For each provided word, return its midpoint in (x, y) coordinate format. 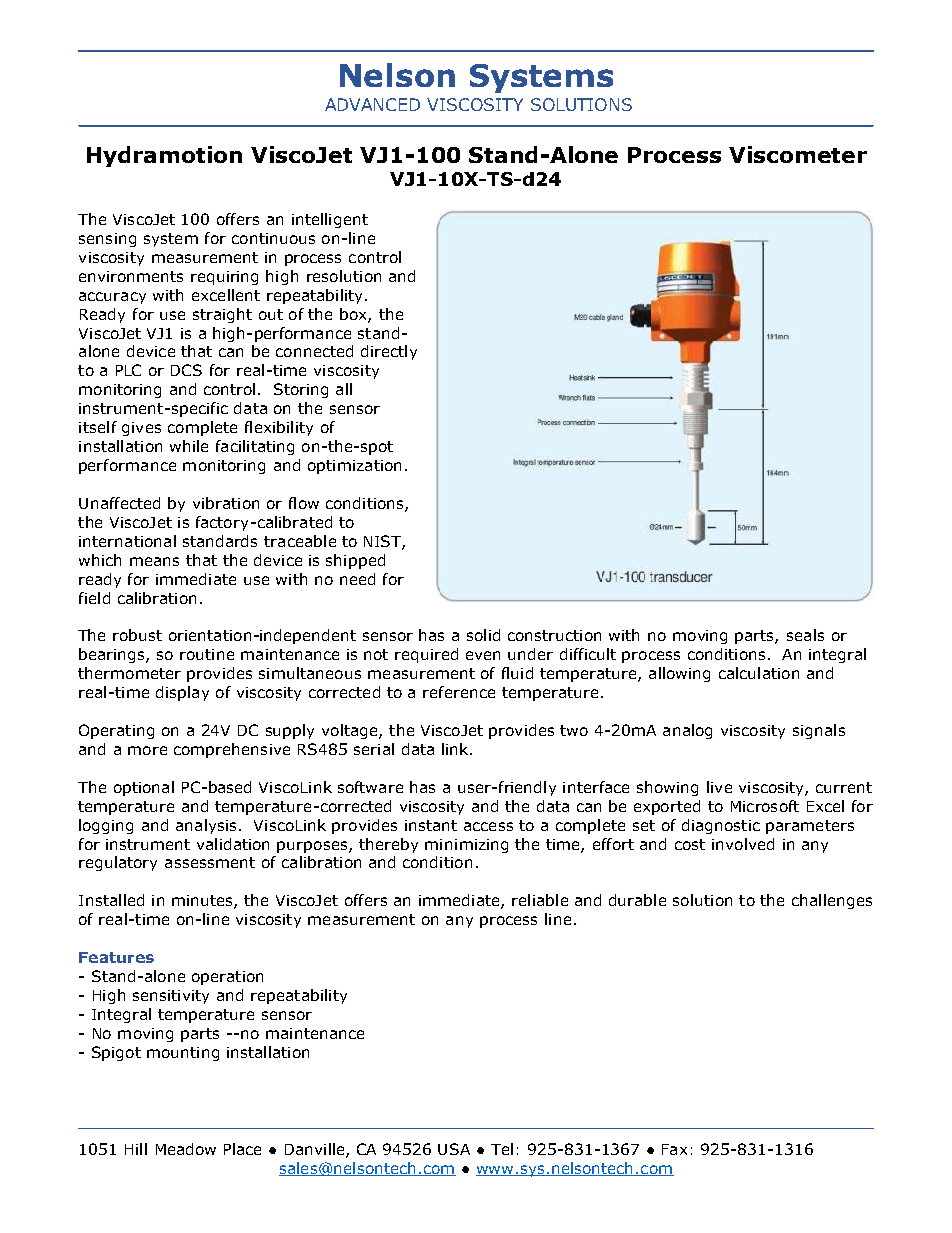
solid (483, 635)
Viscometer (798, 154)
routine (207, 654)
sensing (107, 240)
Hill (136, 1149)
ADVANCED (372, 104)
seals (805, 635)
